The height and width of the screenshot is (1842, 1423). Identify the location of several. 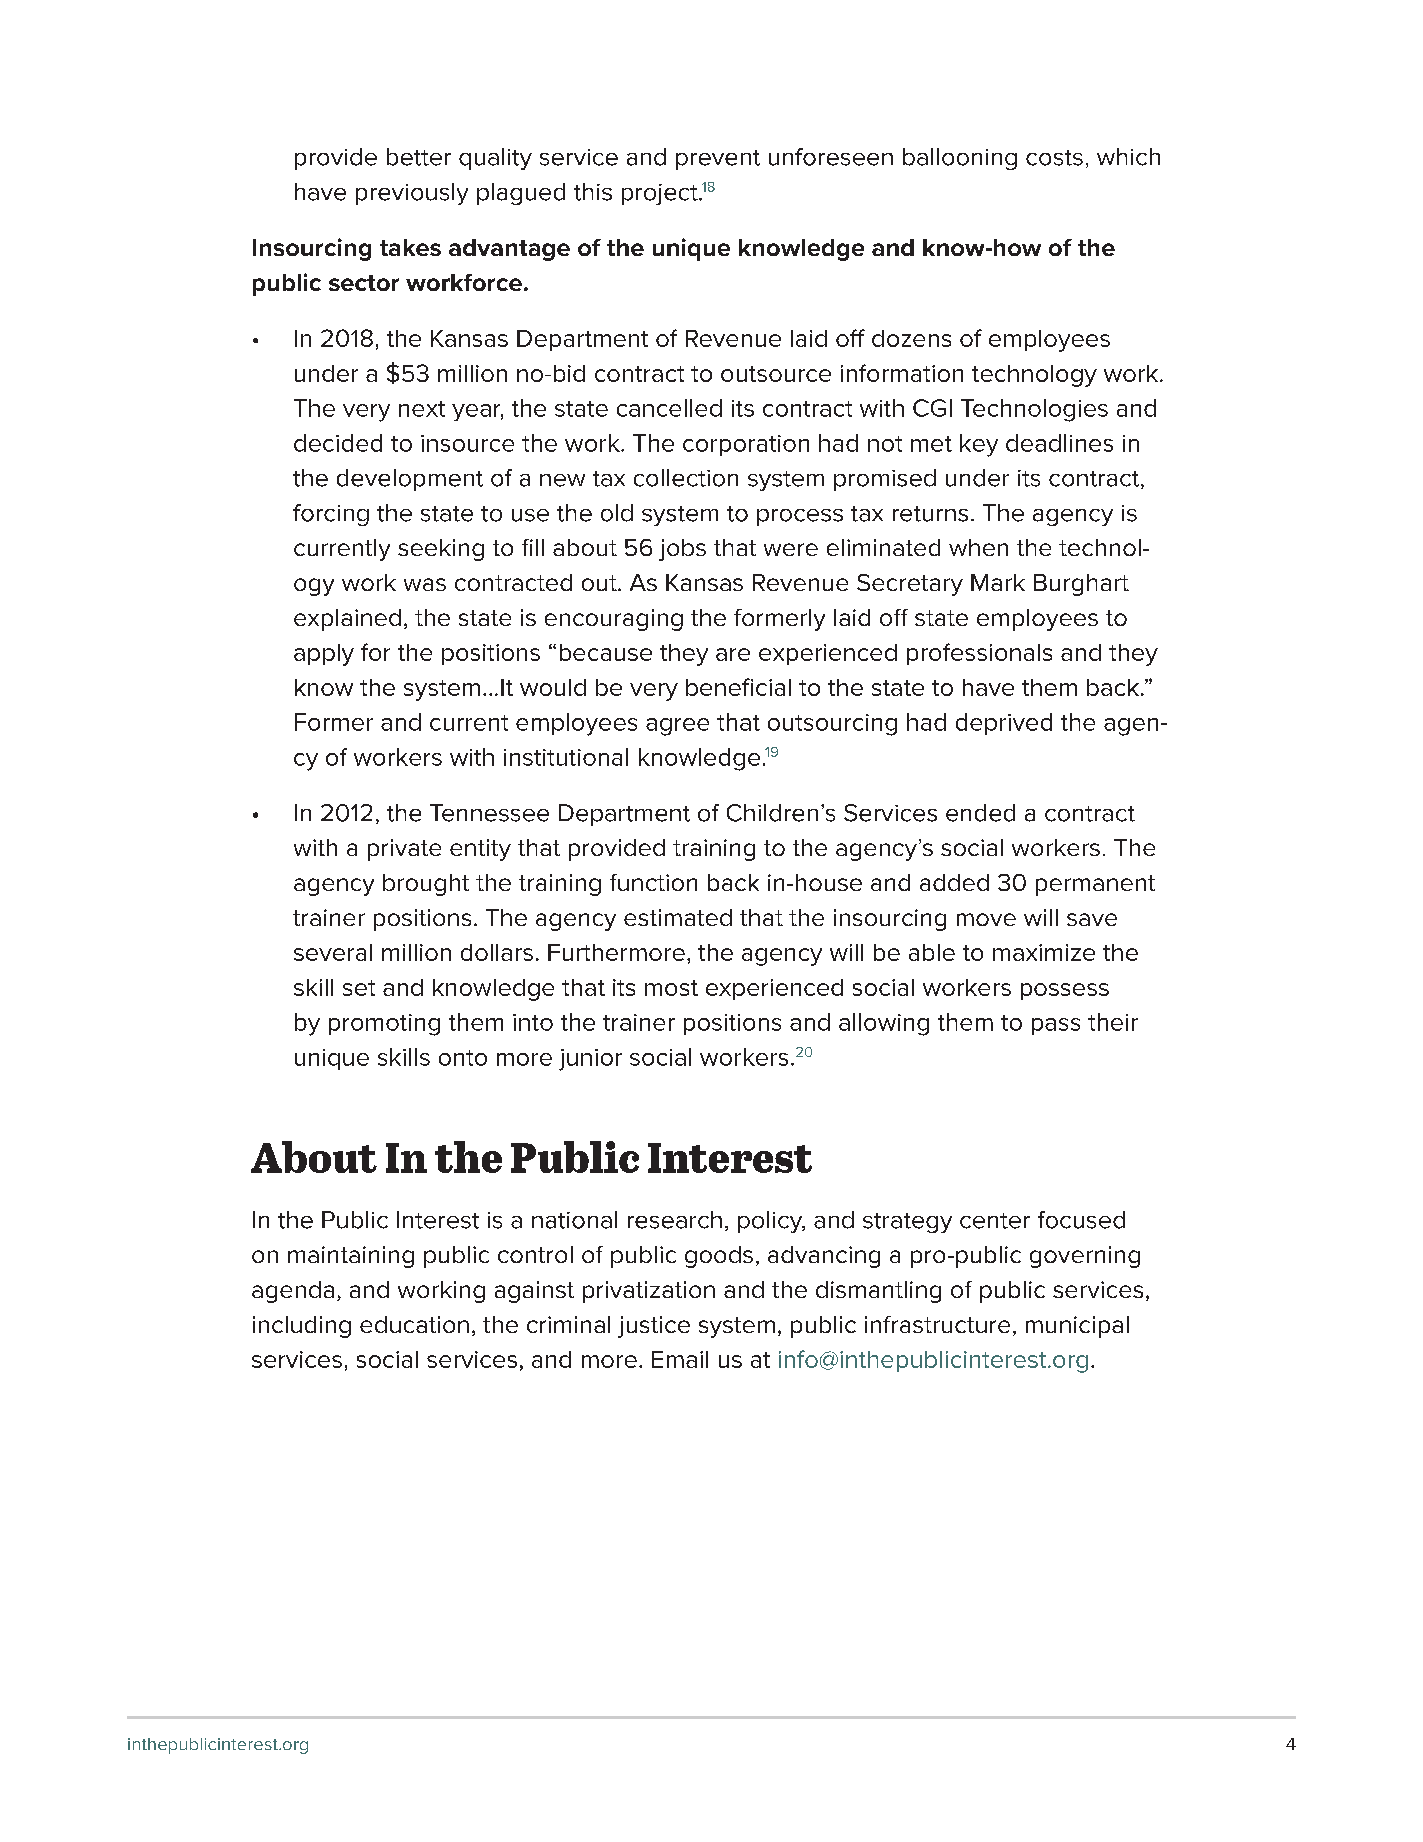
(333, 952).
